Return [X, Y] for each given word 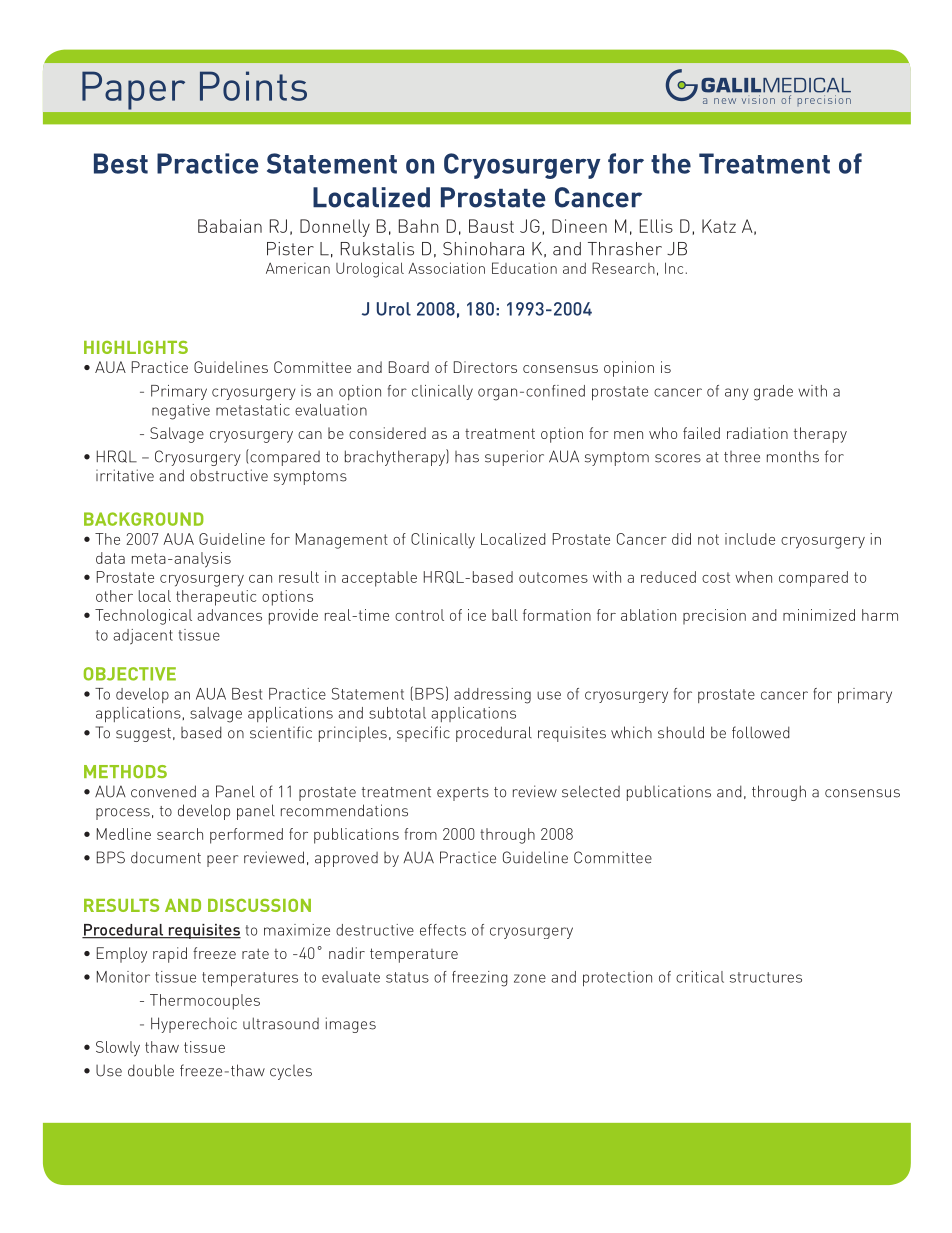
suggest [143, 735]
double [151, 1070]
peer [222, 861]
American [298, 268]
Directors [485, 367]
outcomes [553, 577]
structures [766, 977]
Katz [719, 226]
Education [524, 268]
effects [443, 930]
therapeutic [216, 598]
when [753, 577]
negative [181, 412]
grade [773, 393]
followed [761, 732]
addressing [492, 696]
